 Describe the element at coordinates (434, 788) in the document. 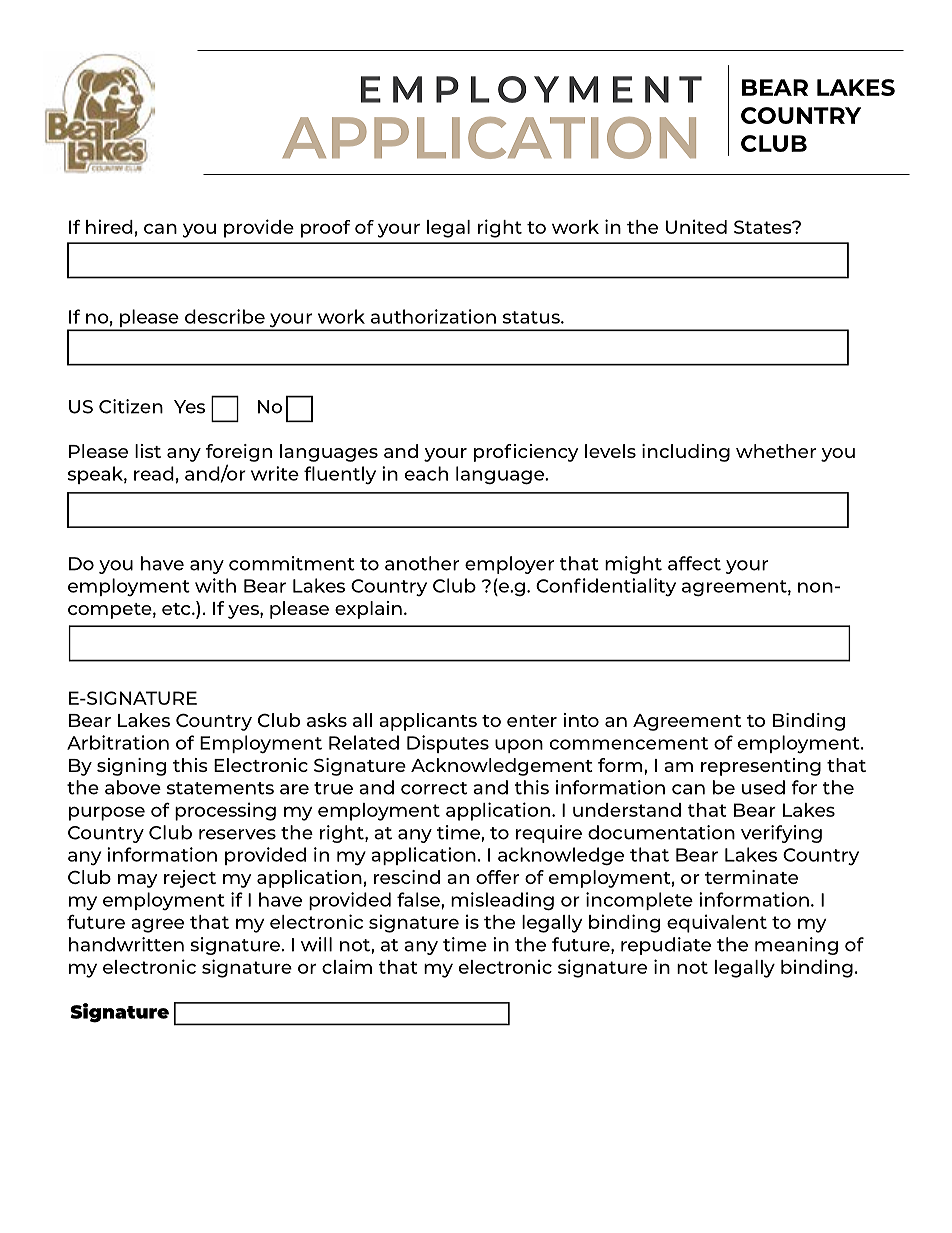

I see `correct` at that location.
